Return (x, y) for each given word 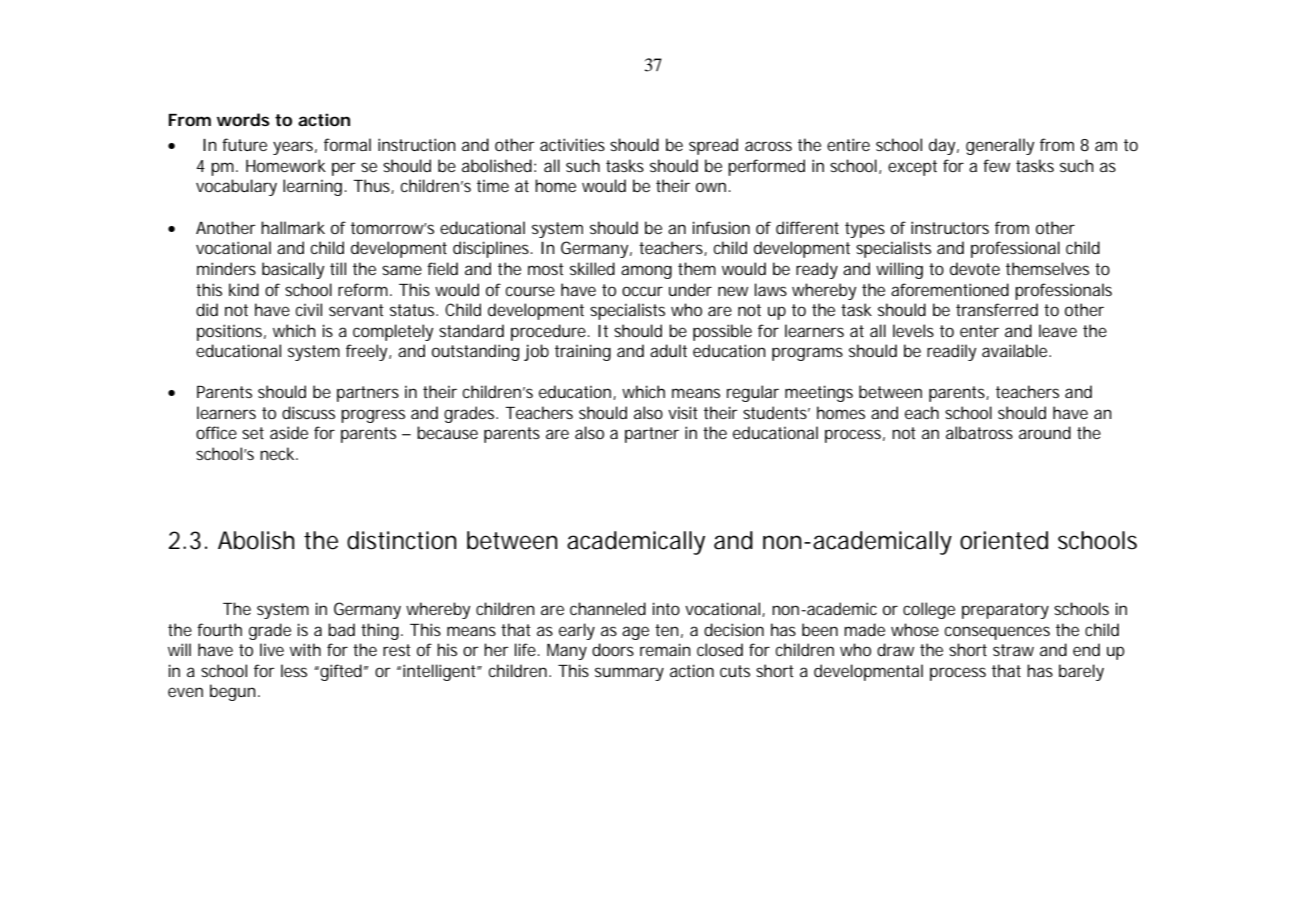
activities (572, 144)
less (294, 670)
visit (683, 412)
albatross (979, 432)
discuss (308, 412)
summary (629, 674)
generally (1000, 146)
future (244, 144)
